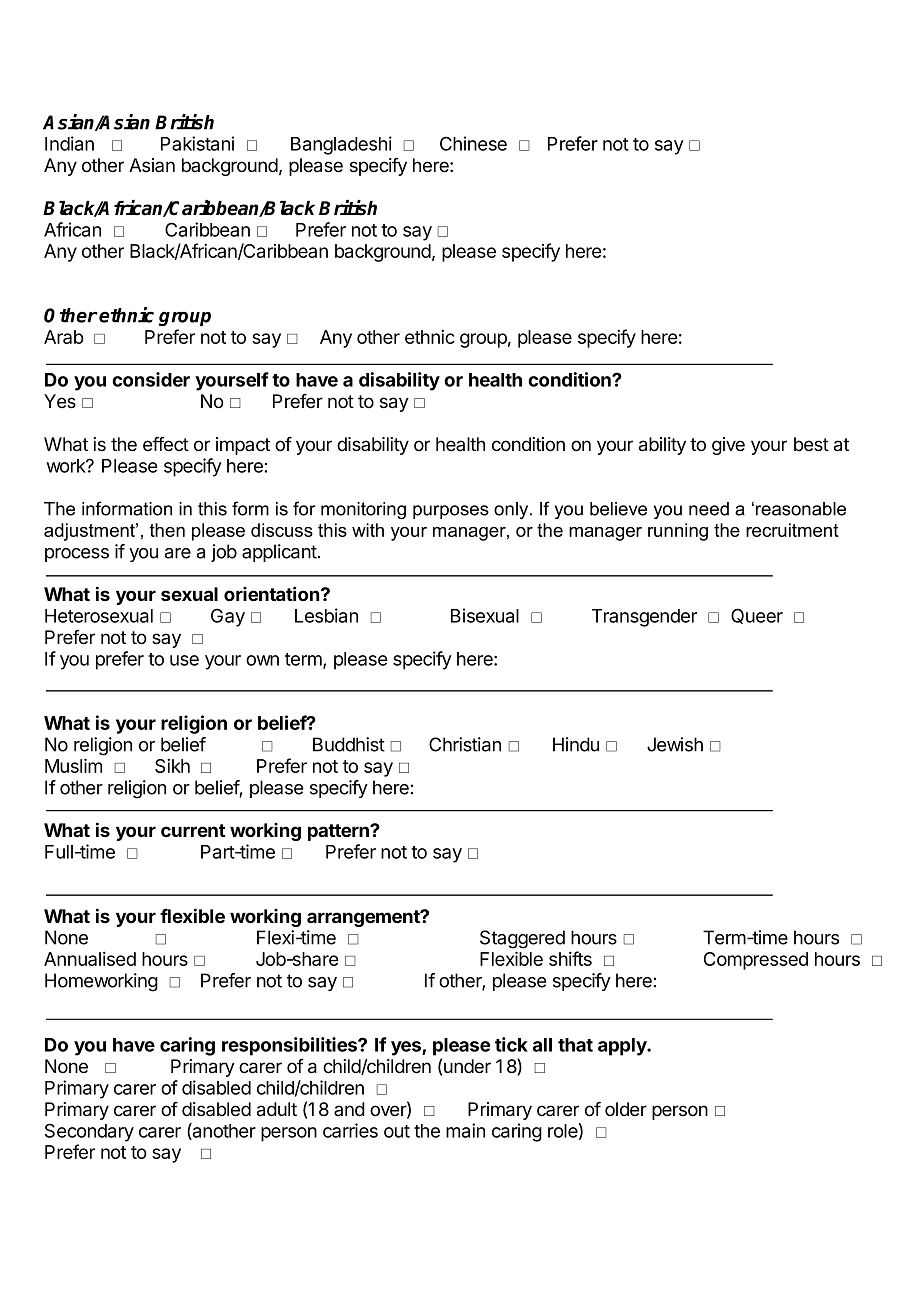 Image resolution: width=924 pixels, height=1308 pixels. Describe the element at coordinates (465, 1130) in the screenshot. I see `main` at that location.
